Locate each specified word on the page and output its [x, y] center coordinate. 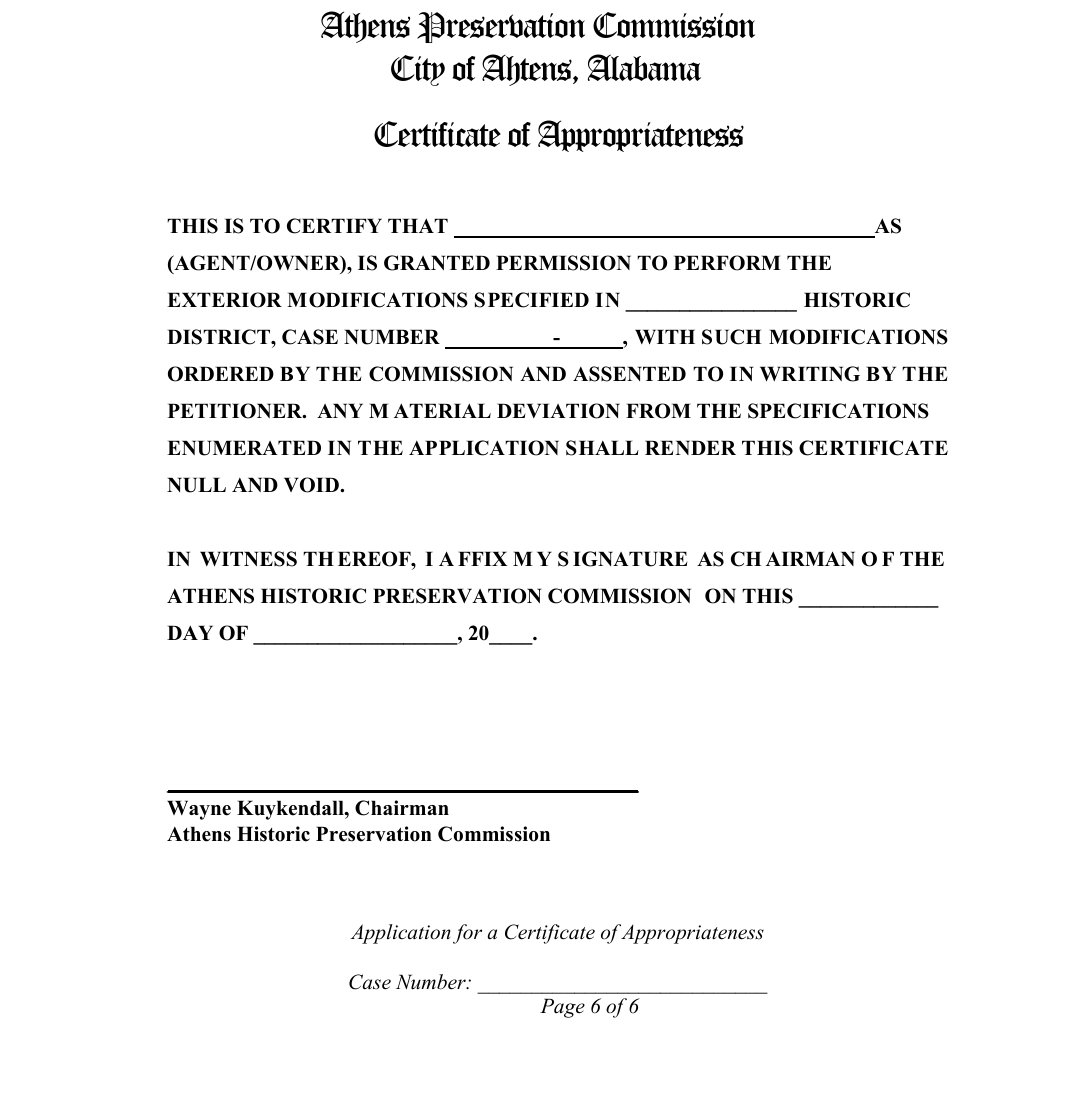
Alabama [644, 67]
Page [562, 1008]
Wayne [199, 810]
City [418, 70]
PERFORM [727, 263]
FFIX [482, 558]
